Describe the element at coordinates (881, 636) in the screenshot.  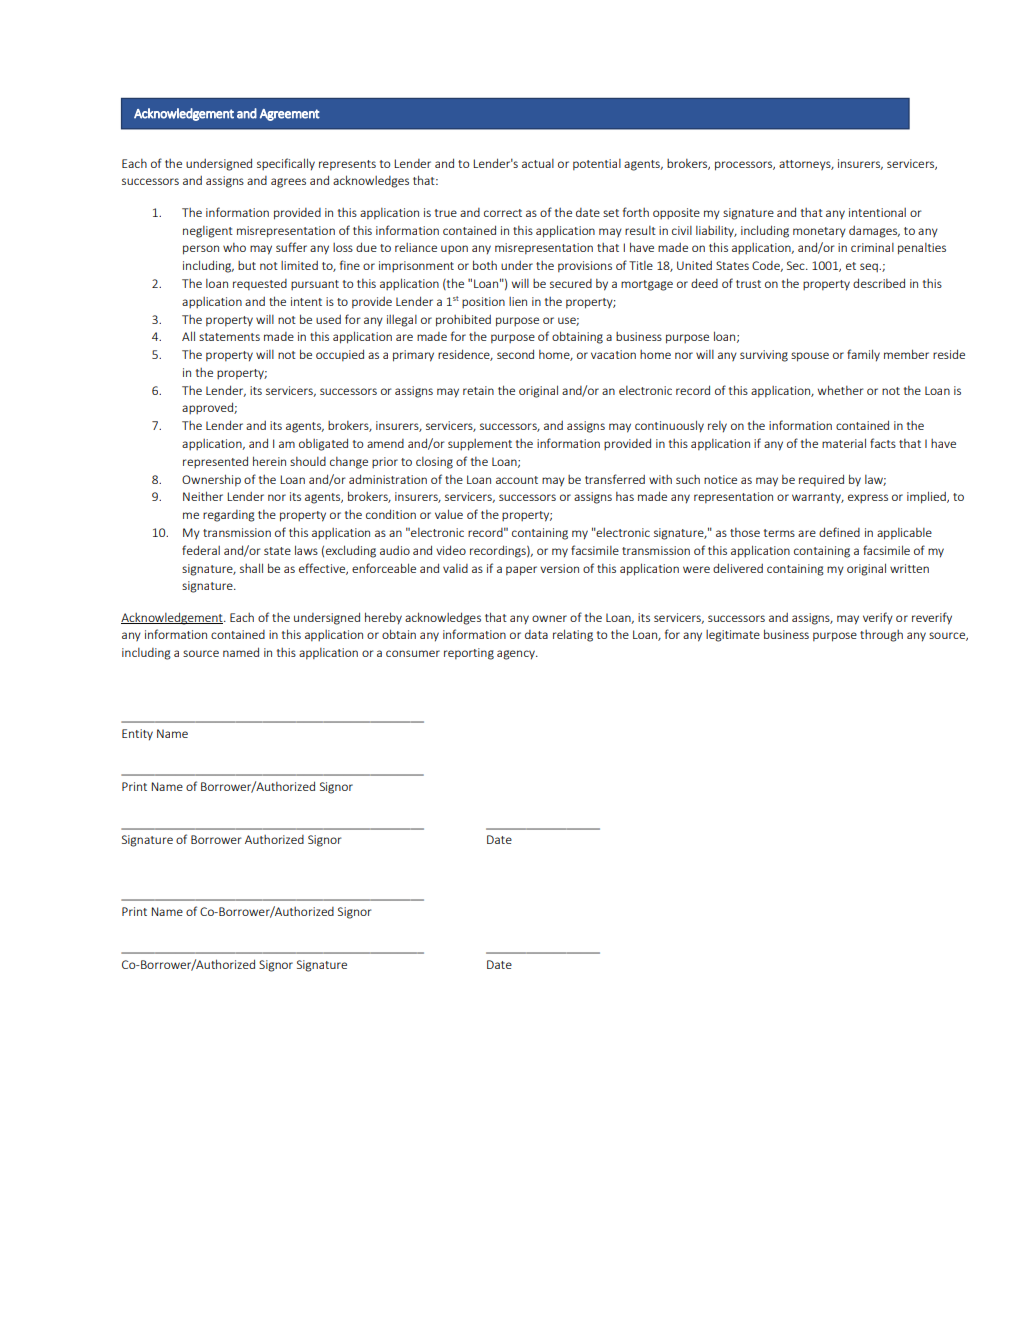
I see `through` at that location.
